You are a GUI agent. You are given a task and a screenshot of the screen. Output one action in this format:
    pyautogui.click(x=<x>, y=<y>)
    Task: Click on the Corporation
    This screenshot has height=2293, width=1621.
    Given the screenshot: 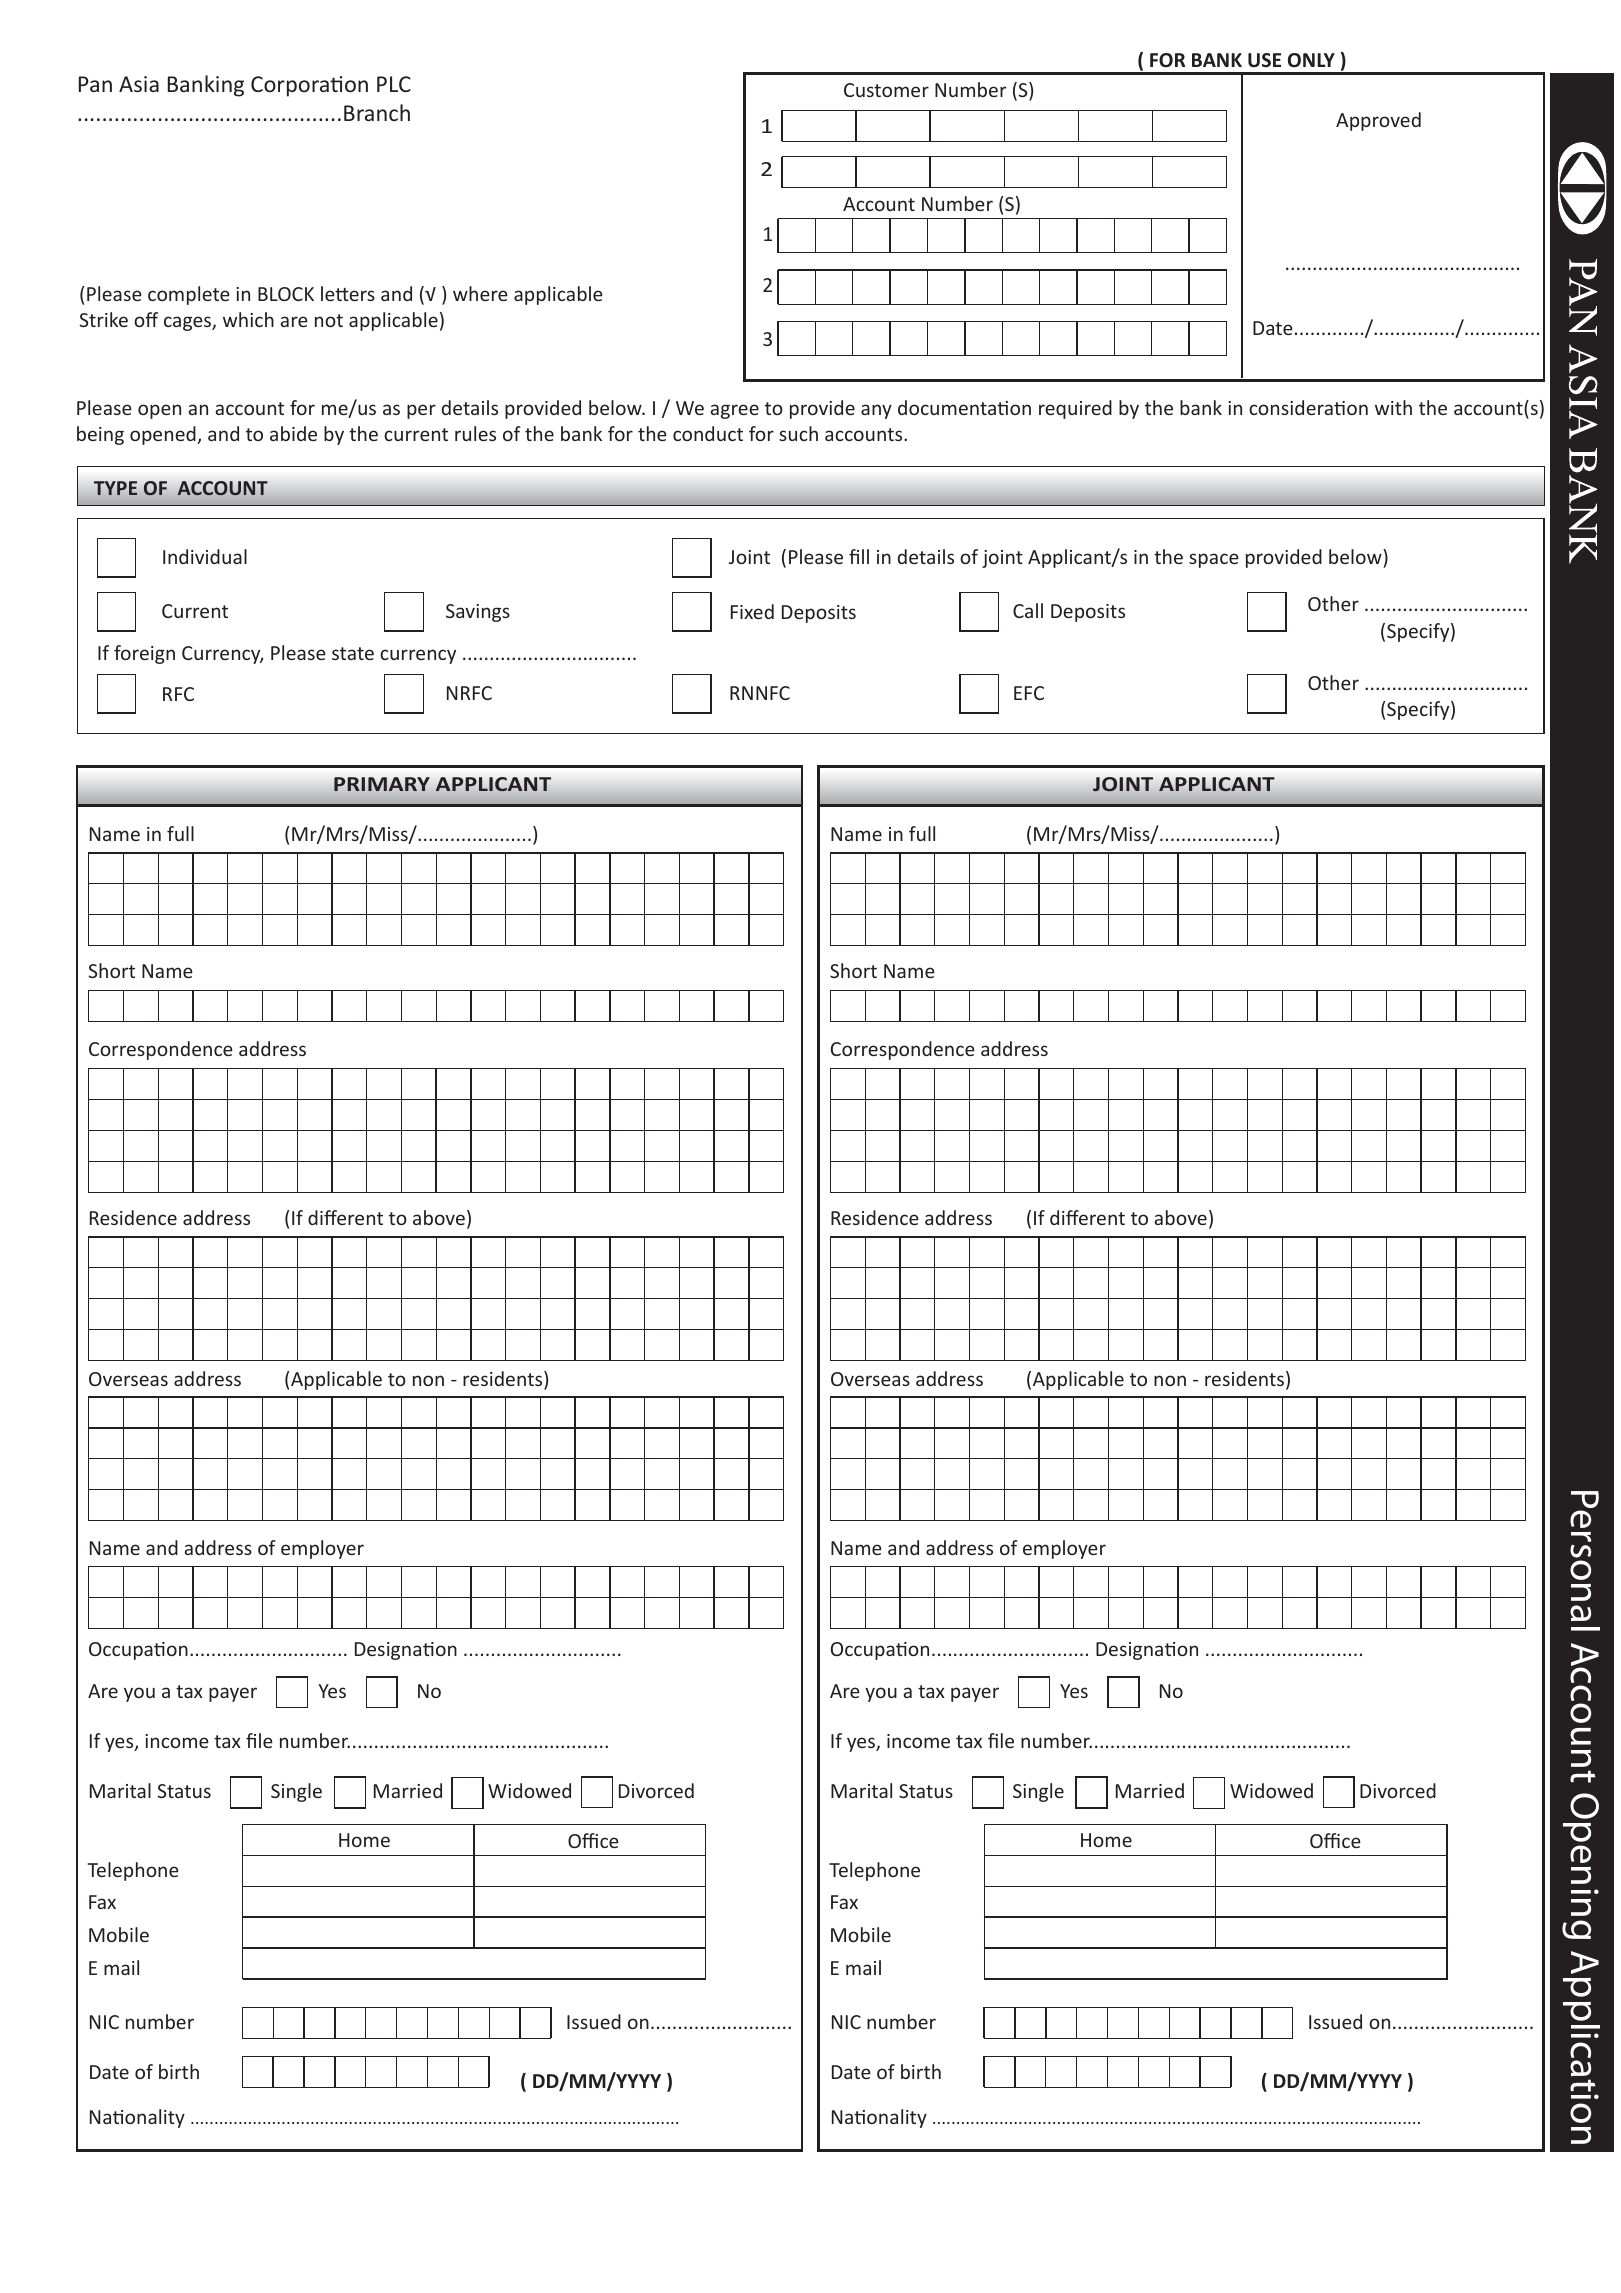 What is the action you would take?
    pyautogui.click(x=309, y=86)
